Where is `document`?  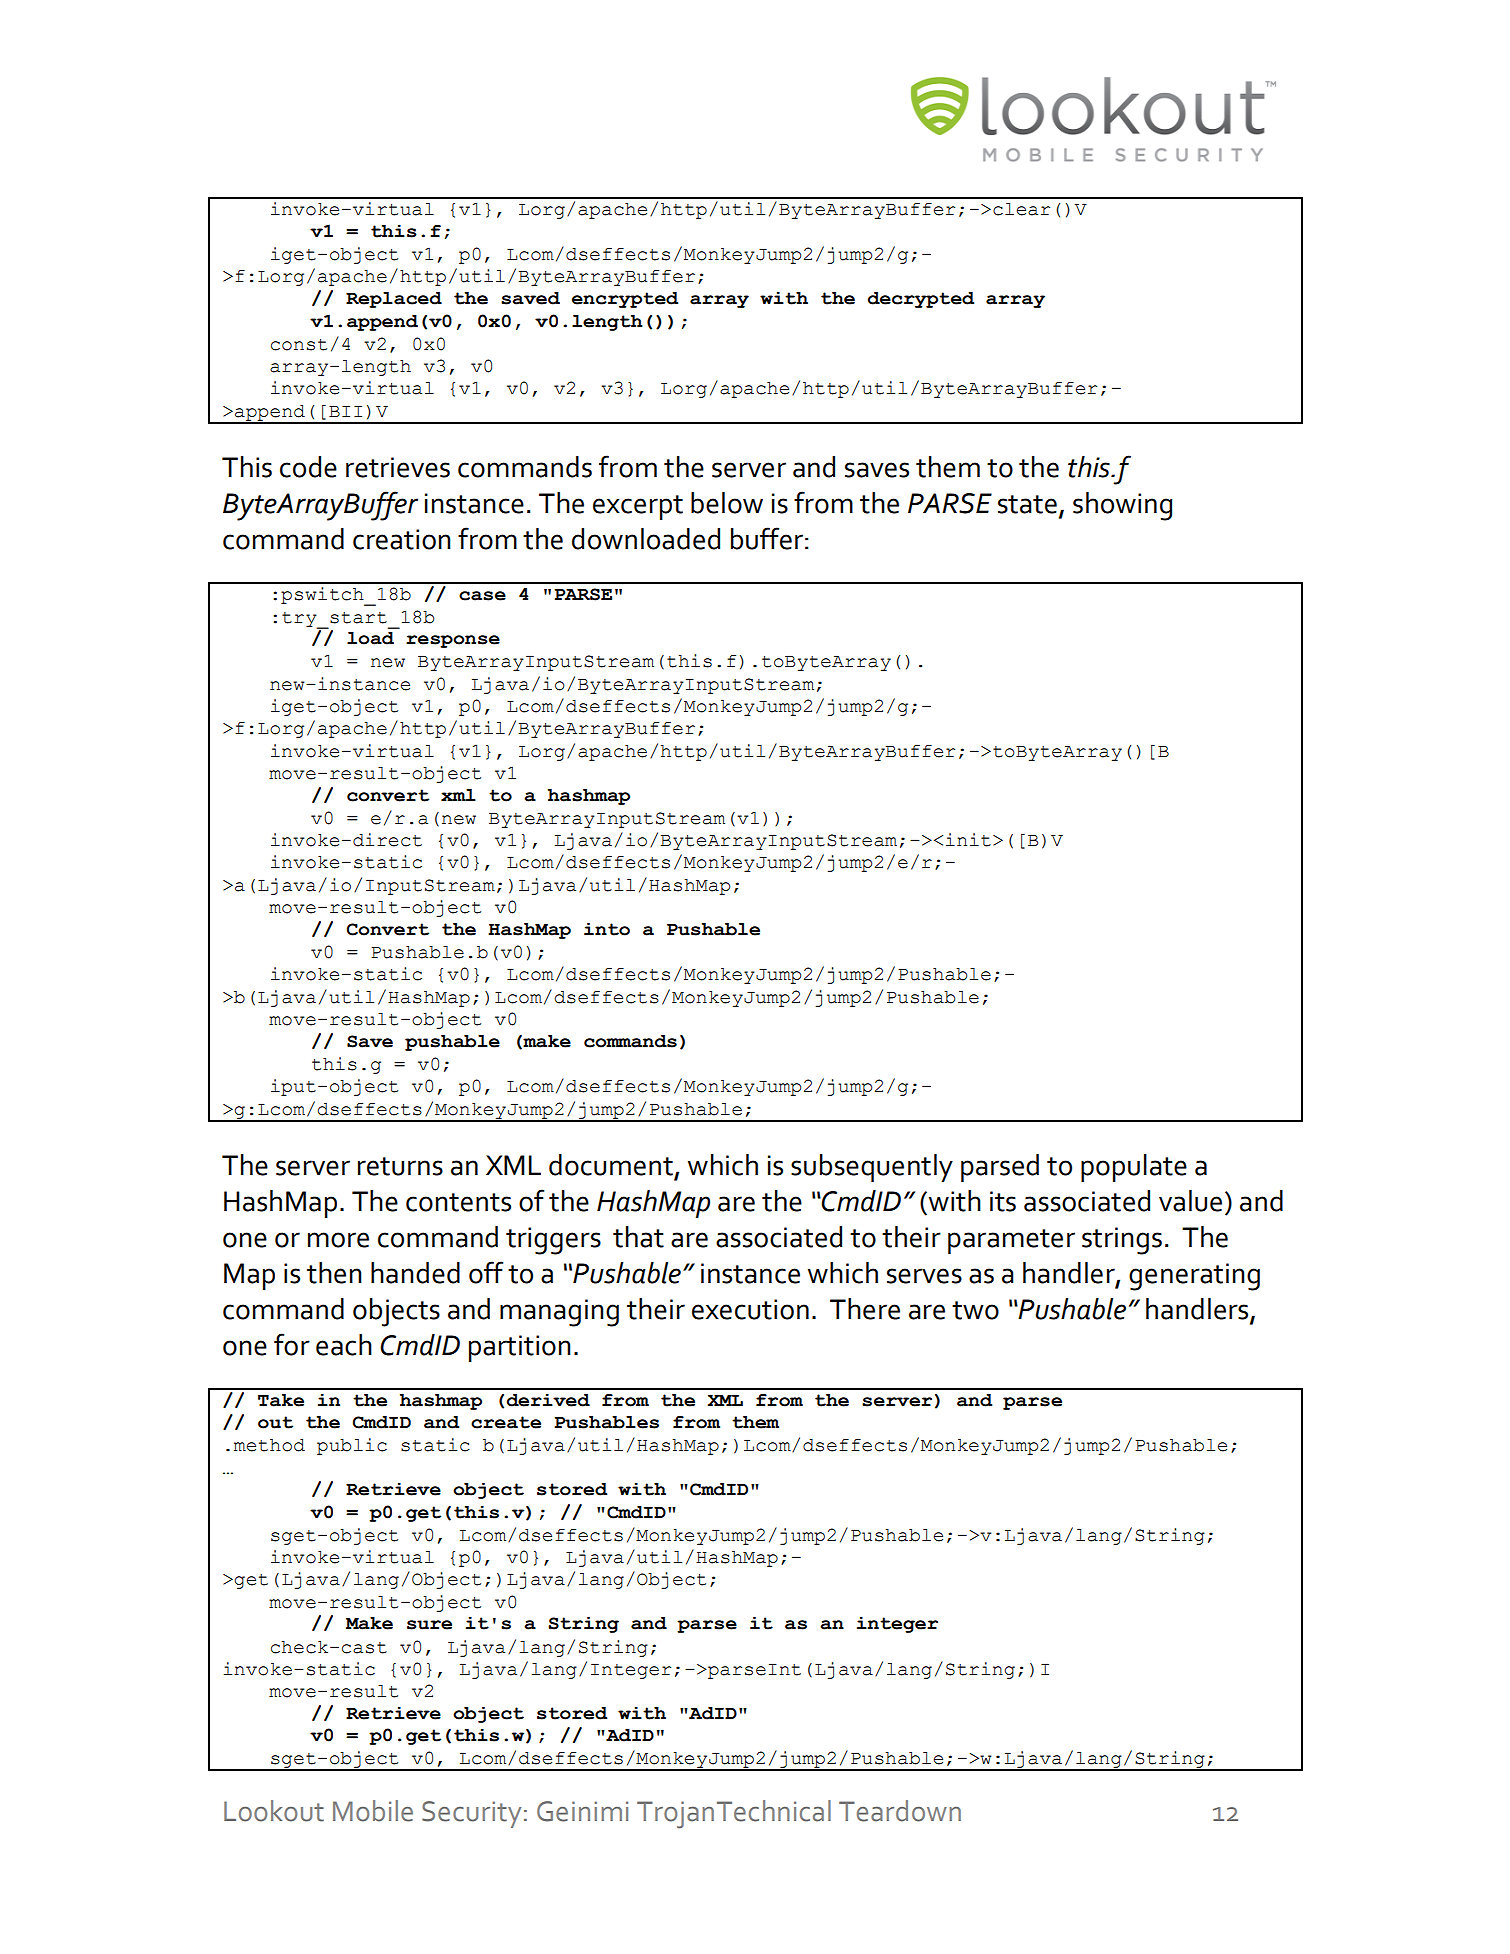
document is located at coordinates (611, 1165).
